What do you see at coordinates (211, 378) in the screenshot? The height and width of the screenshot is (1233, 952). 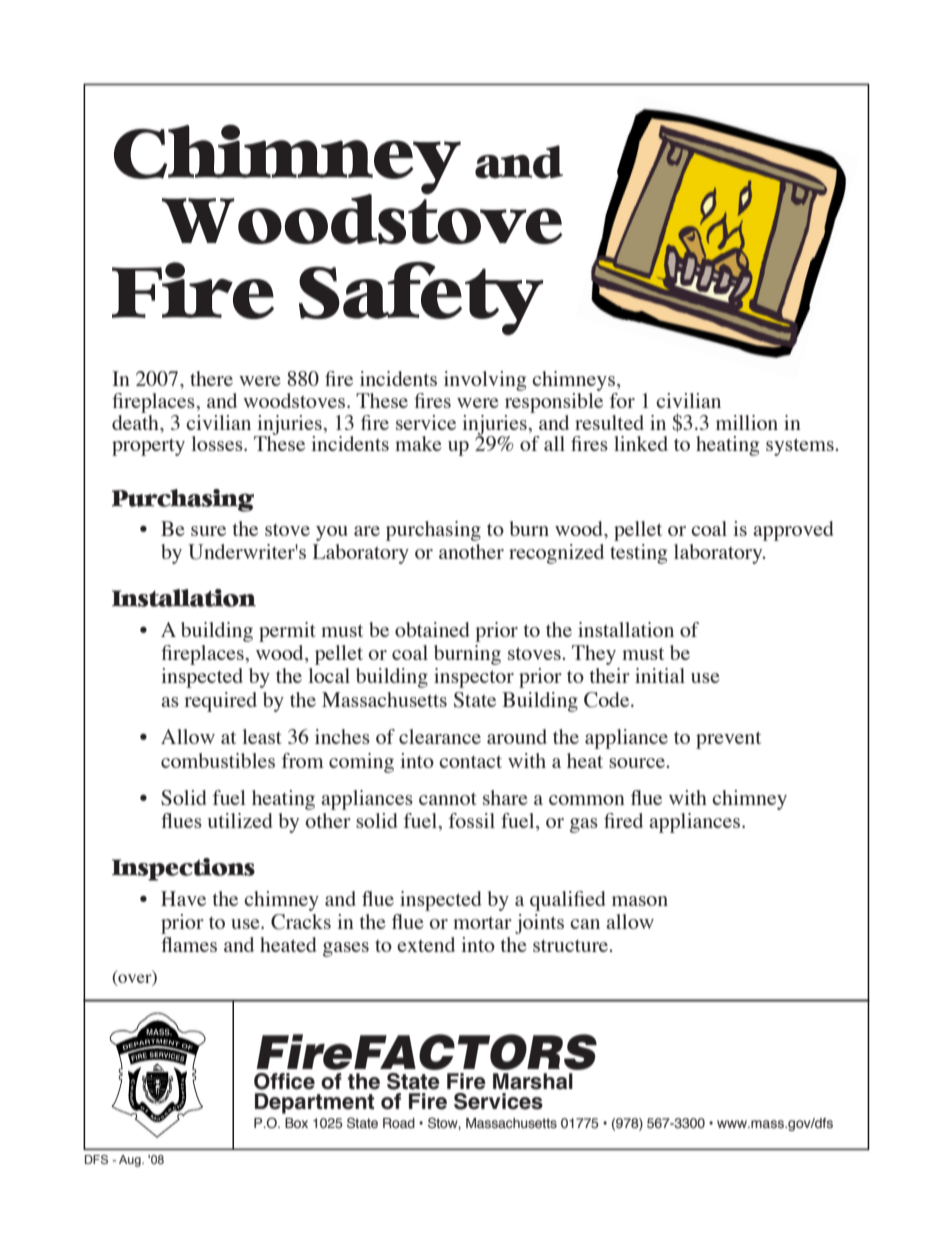 I see `there` at bounding box center [211, 378].
